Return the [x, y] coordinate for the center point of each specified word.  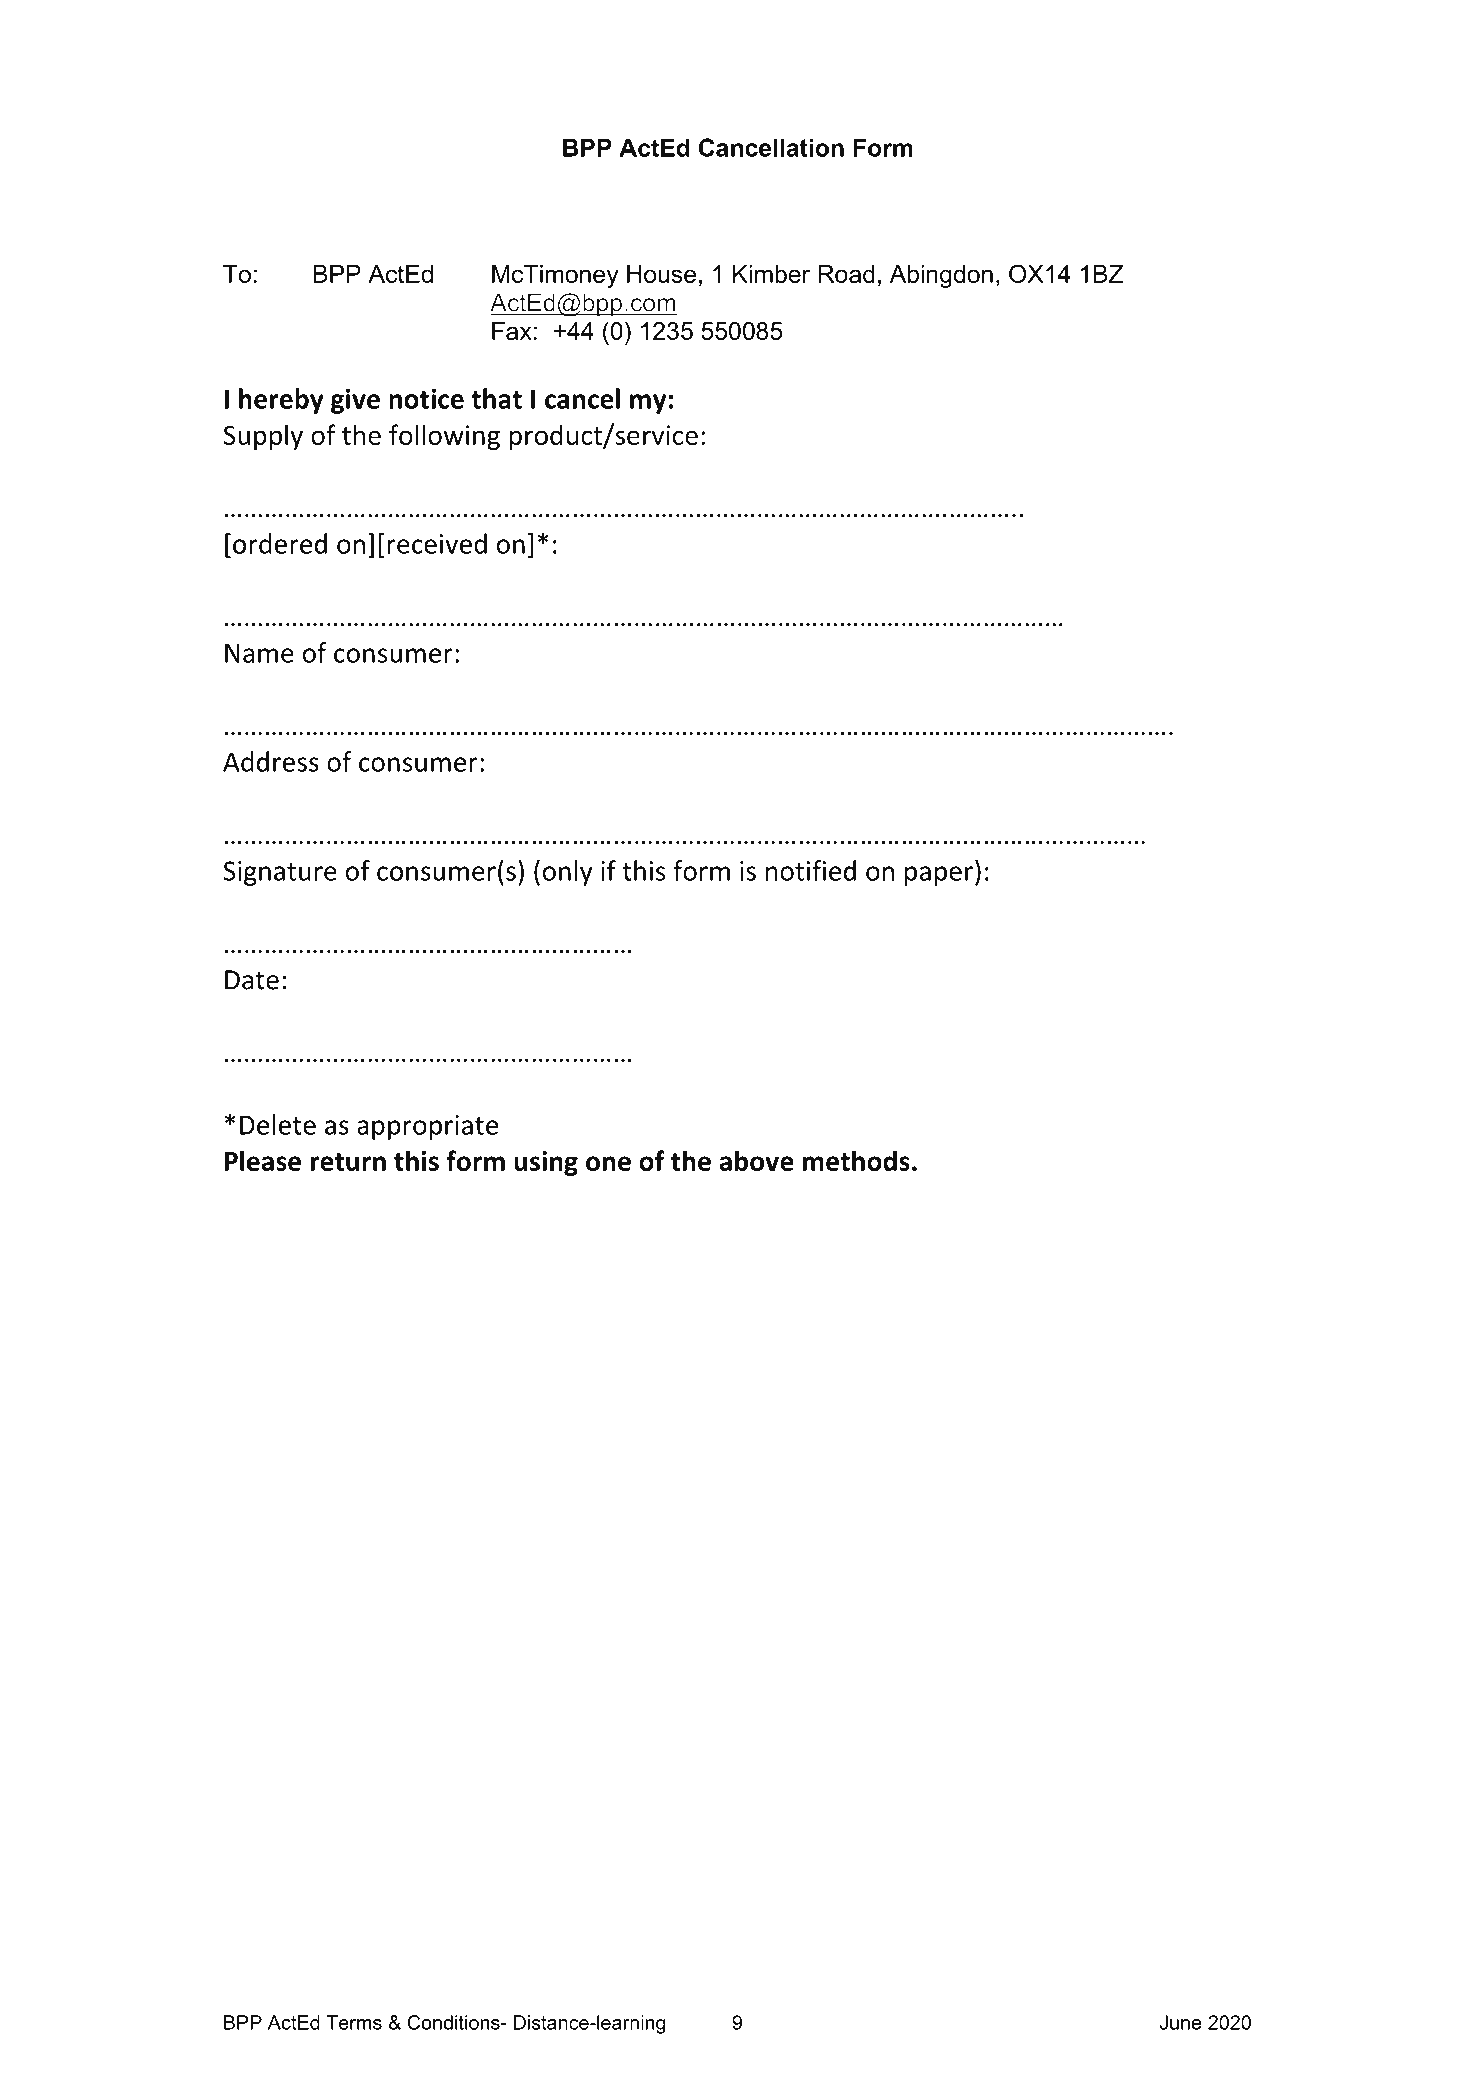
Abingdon [941, 276]
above [757, 1160]
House [661, 274]
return [348, 1162]
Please [262, 1160]
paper [939, 876]
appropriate [427, 1127]
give [355, 401]
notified [811, 870]
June [1180, 2022]
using [546, 1163]
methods [856, 1160]
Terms [354, 2022]
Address [271, 761]
